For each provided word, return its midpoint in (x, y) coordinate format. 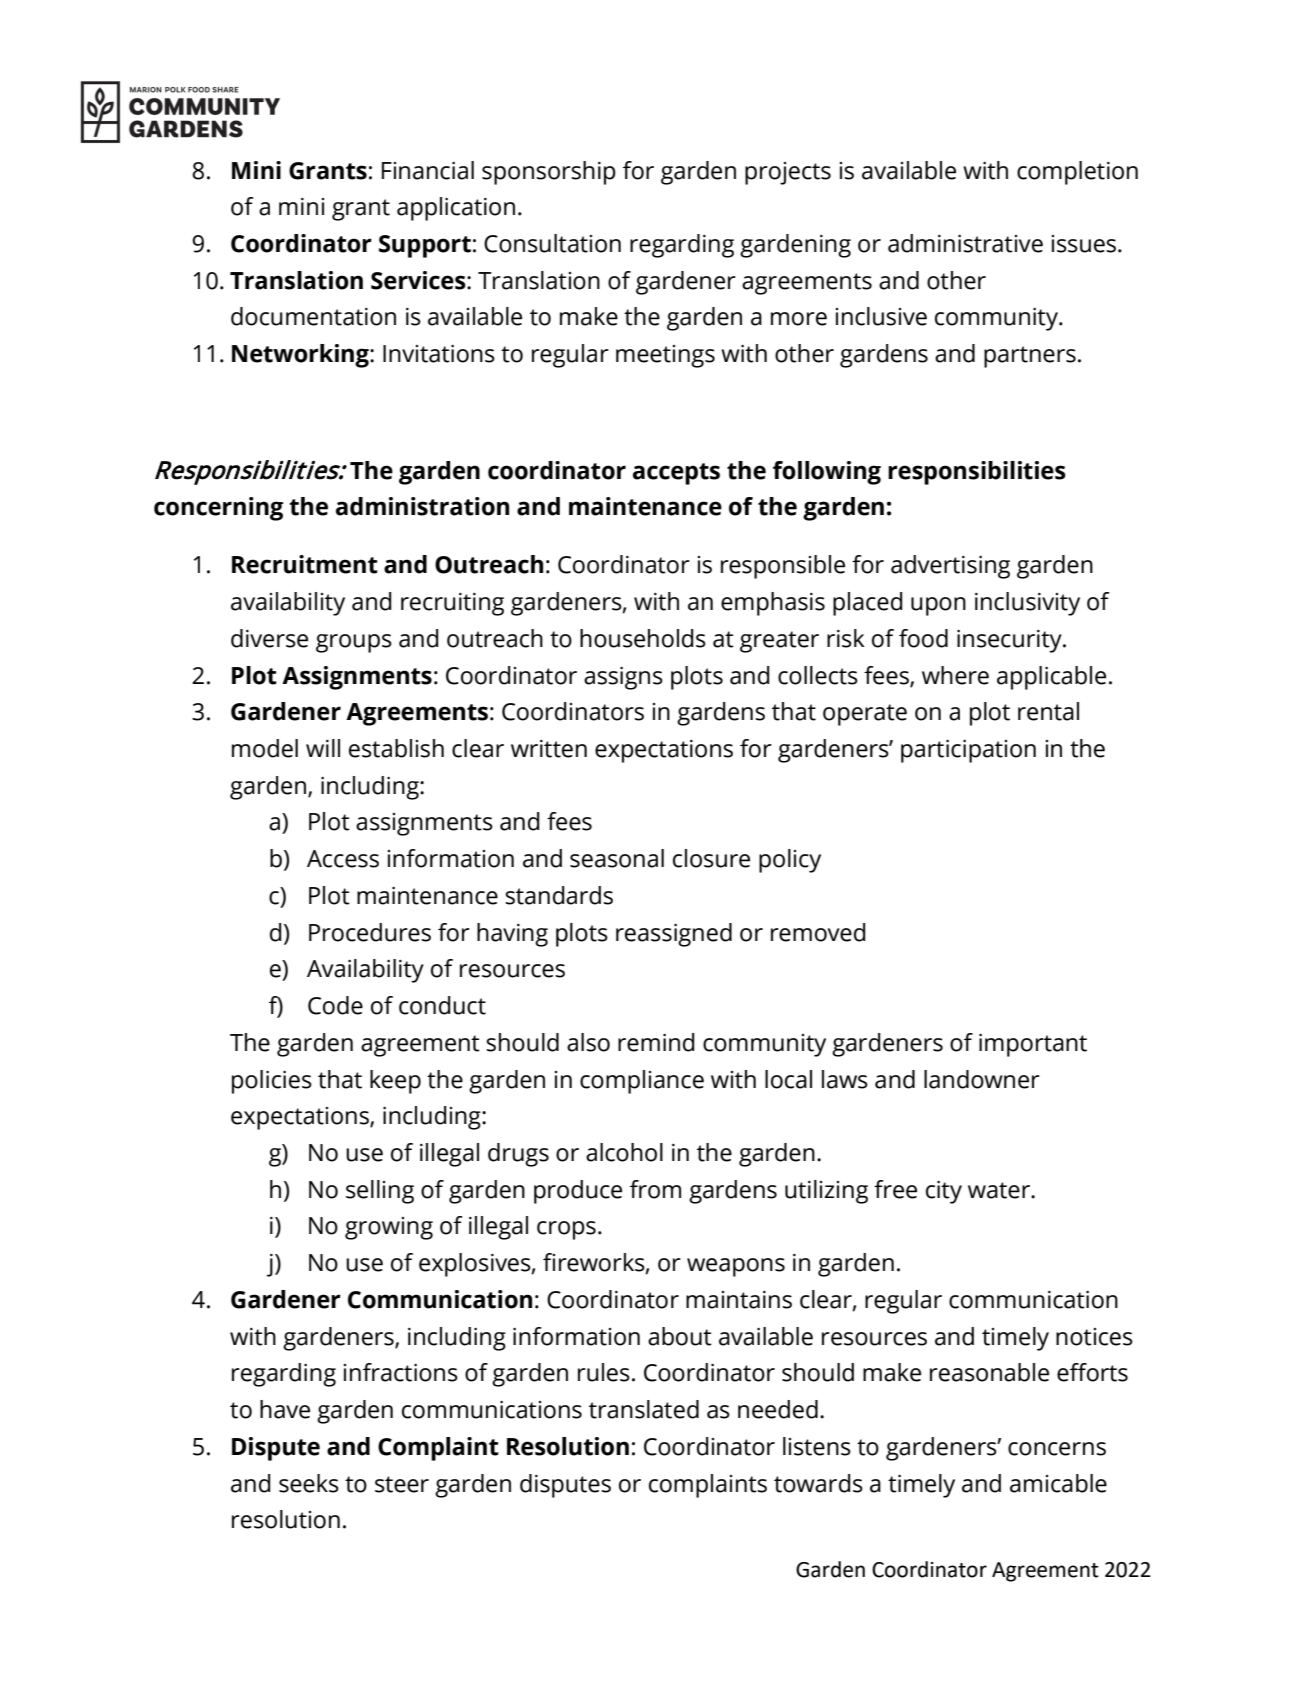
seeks (309, 1483)
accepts (676, 474)
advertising (950, 567)
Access (343, 859)
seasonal (617, 858)
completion (1077, 173)
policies (272, 1082)
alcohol (624, 1152)
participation (968, 751)
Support (425, 246)
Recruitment (305, 564)
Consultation (552, 243)
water (1000, 1190)
